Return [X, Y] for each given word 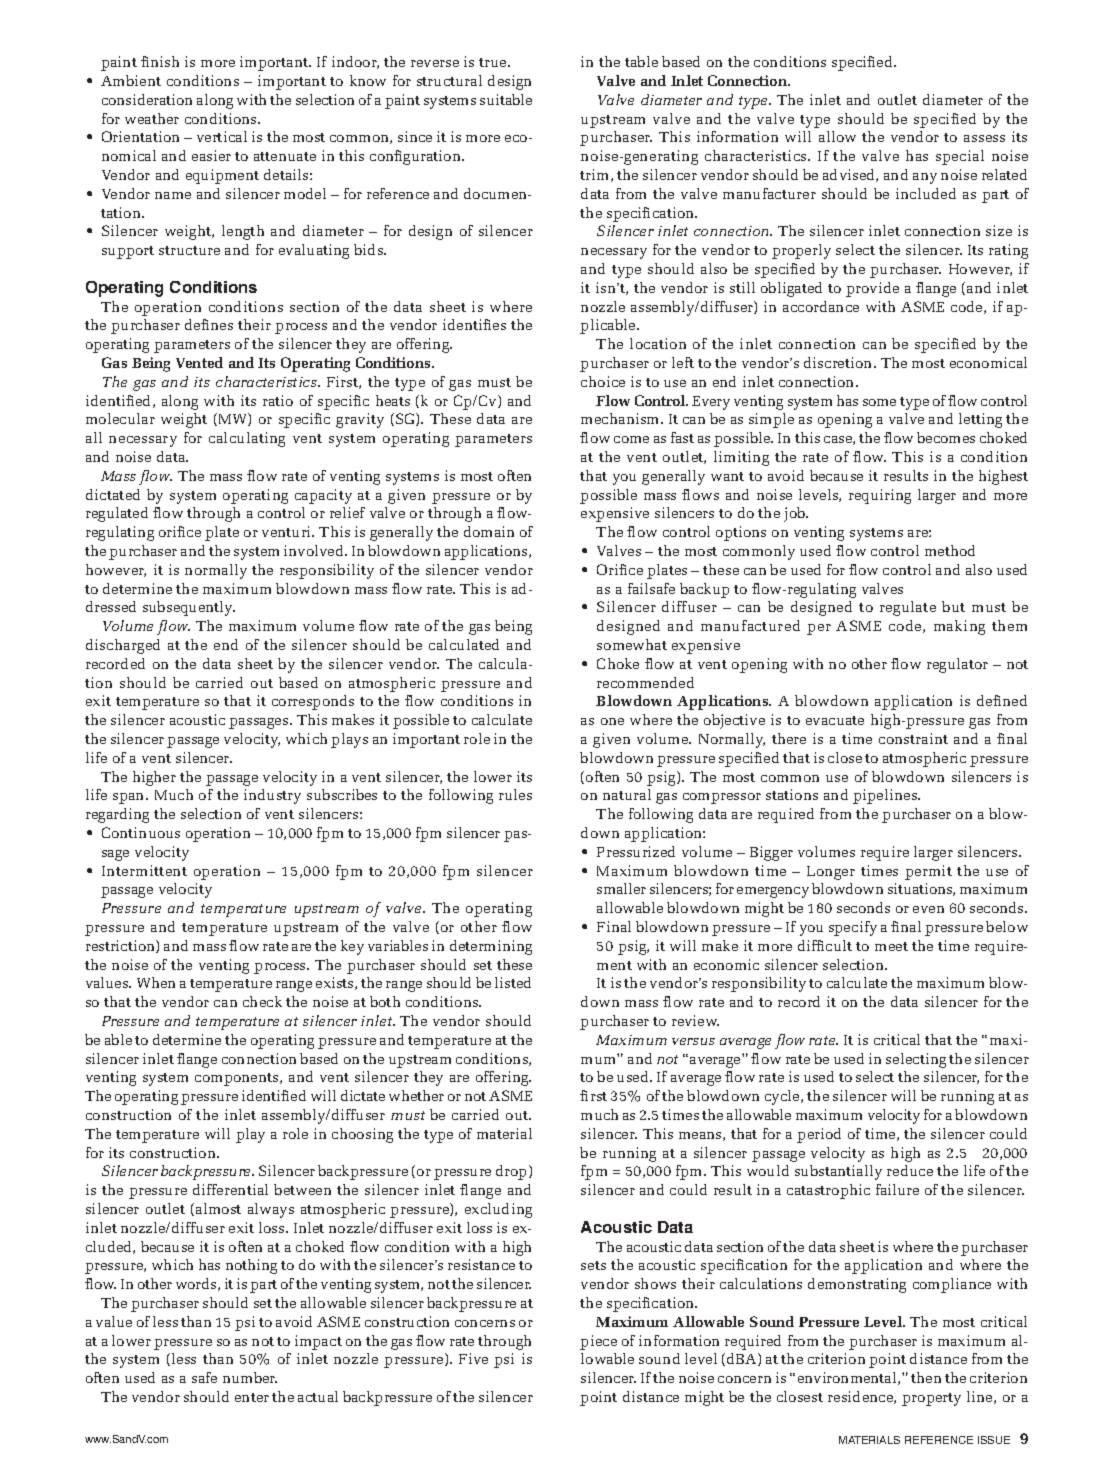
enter [252, 1397]
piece [598, 1342]
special [960, 157]
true [494, 62]
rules [515, 794]
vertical [222, 136]
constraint [913, 738]
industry [272, 796]
